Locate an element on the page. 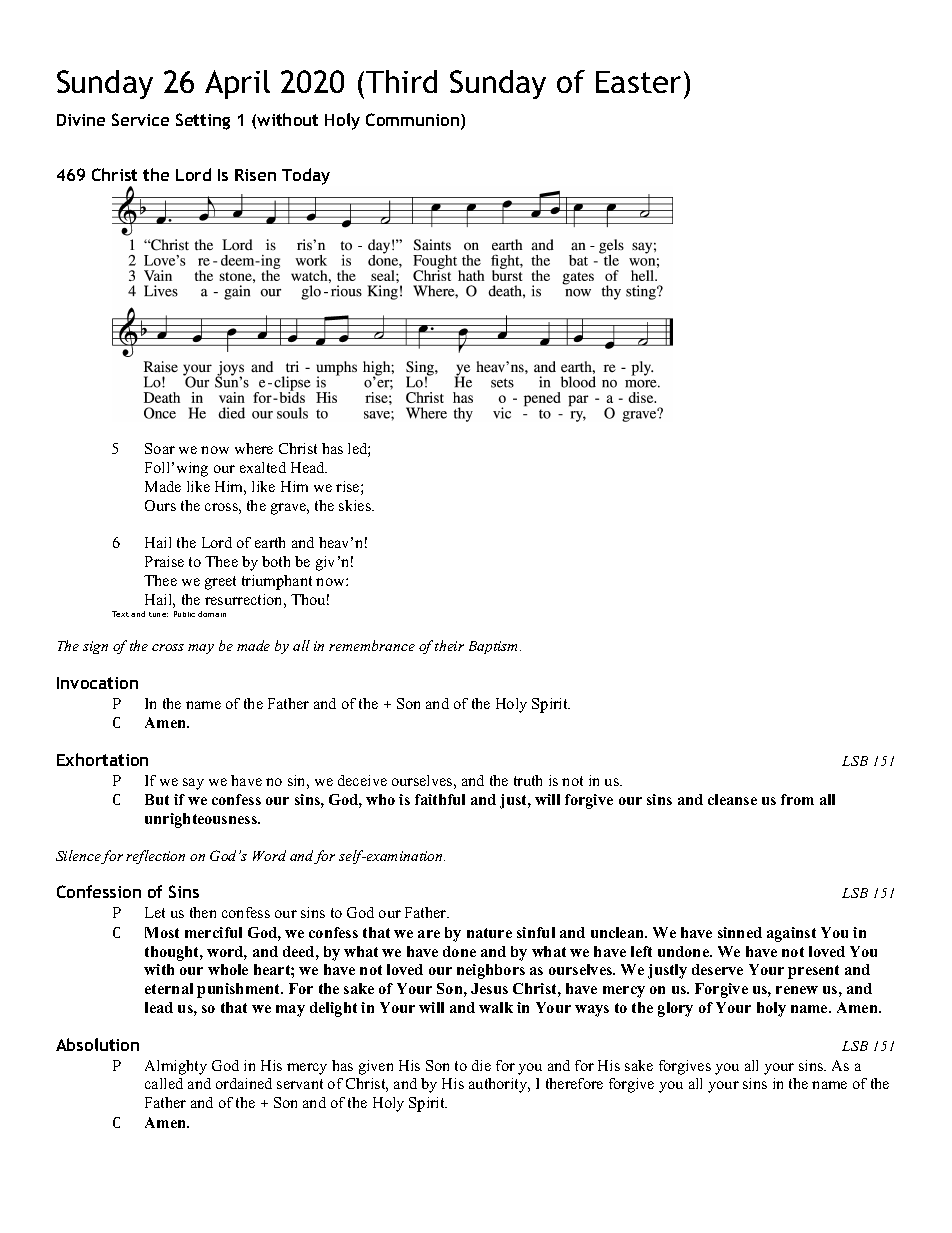 This image has height=1233, width=952. reflection is located at coordinates (155, 857).
